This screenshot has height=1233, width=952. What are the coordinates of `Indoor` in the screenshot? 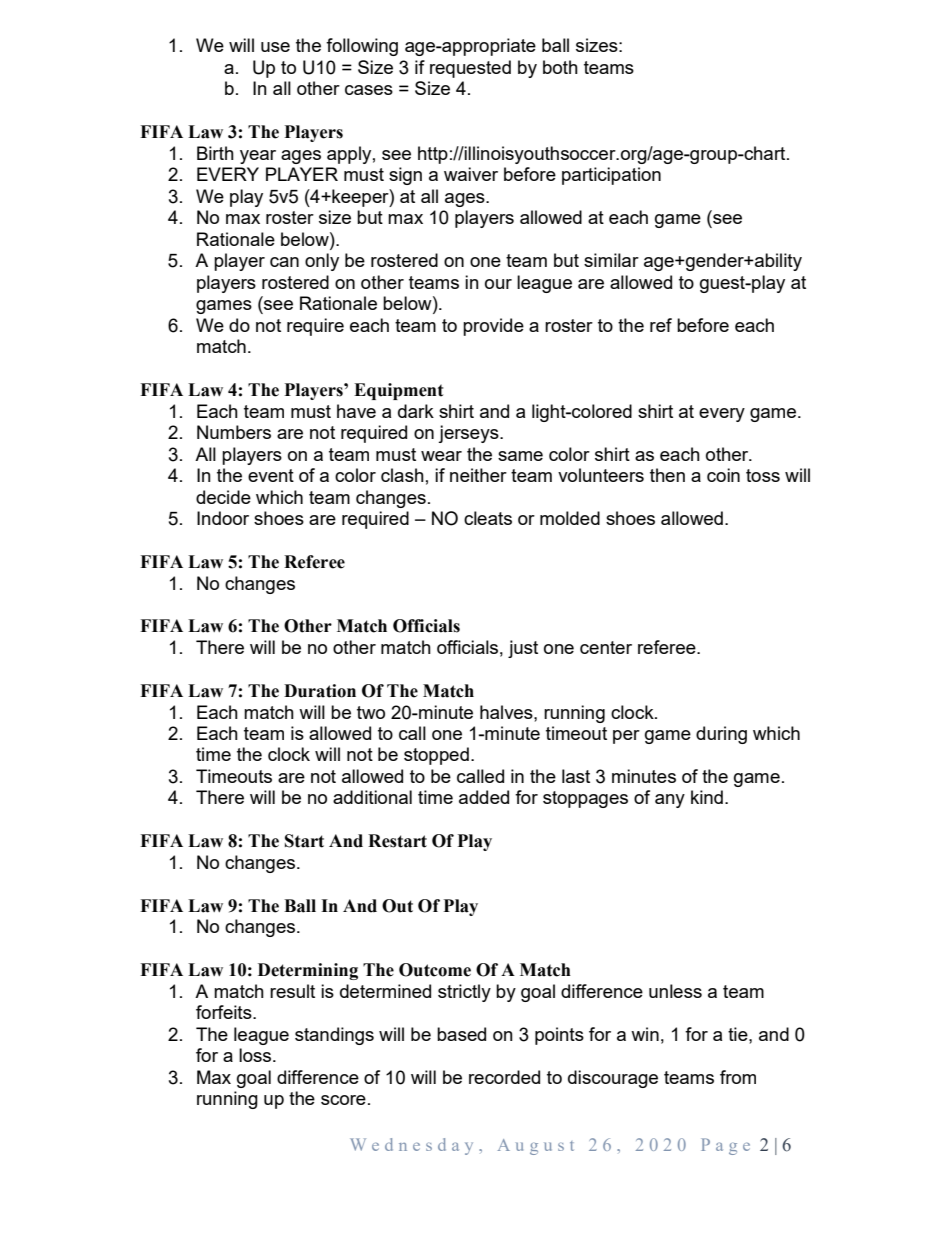 It's located at (223, 518).
